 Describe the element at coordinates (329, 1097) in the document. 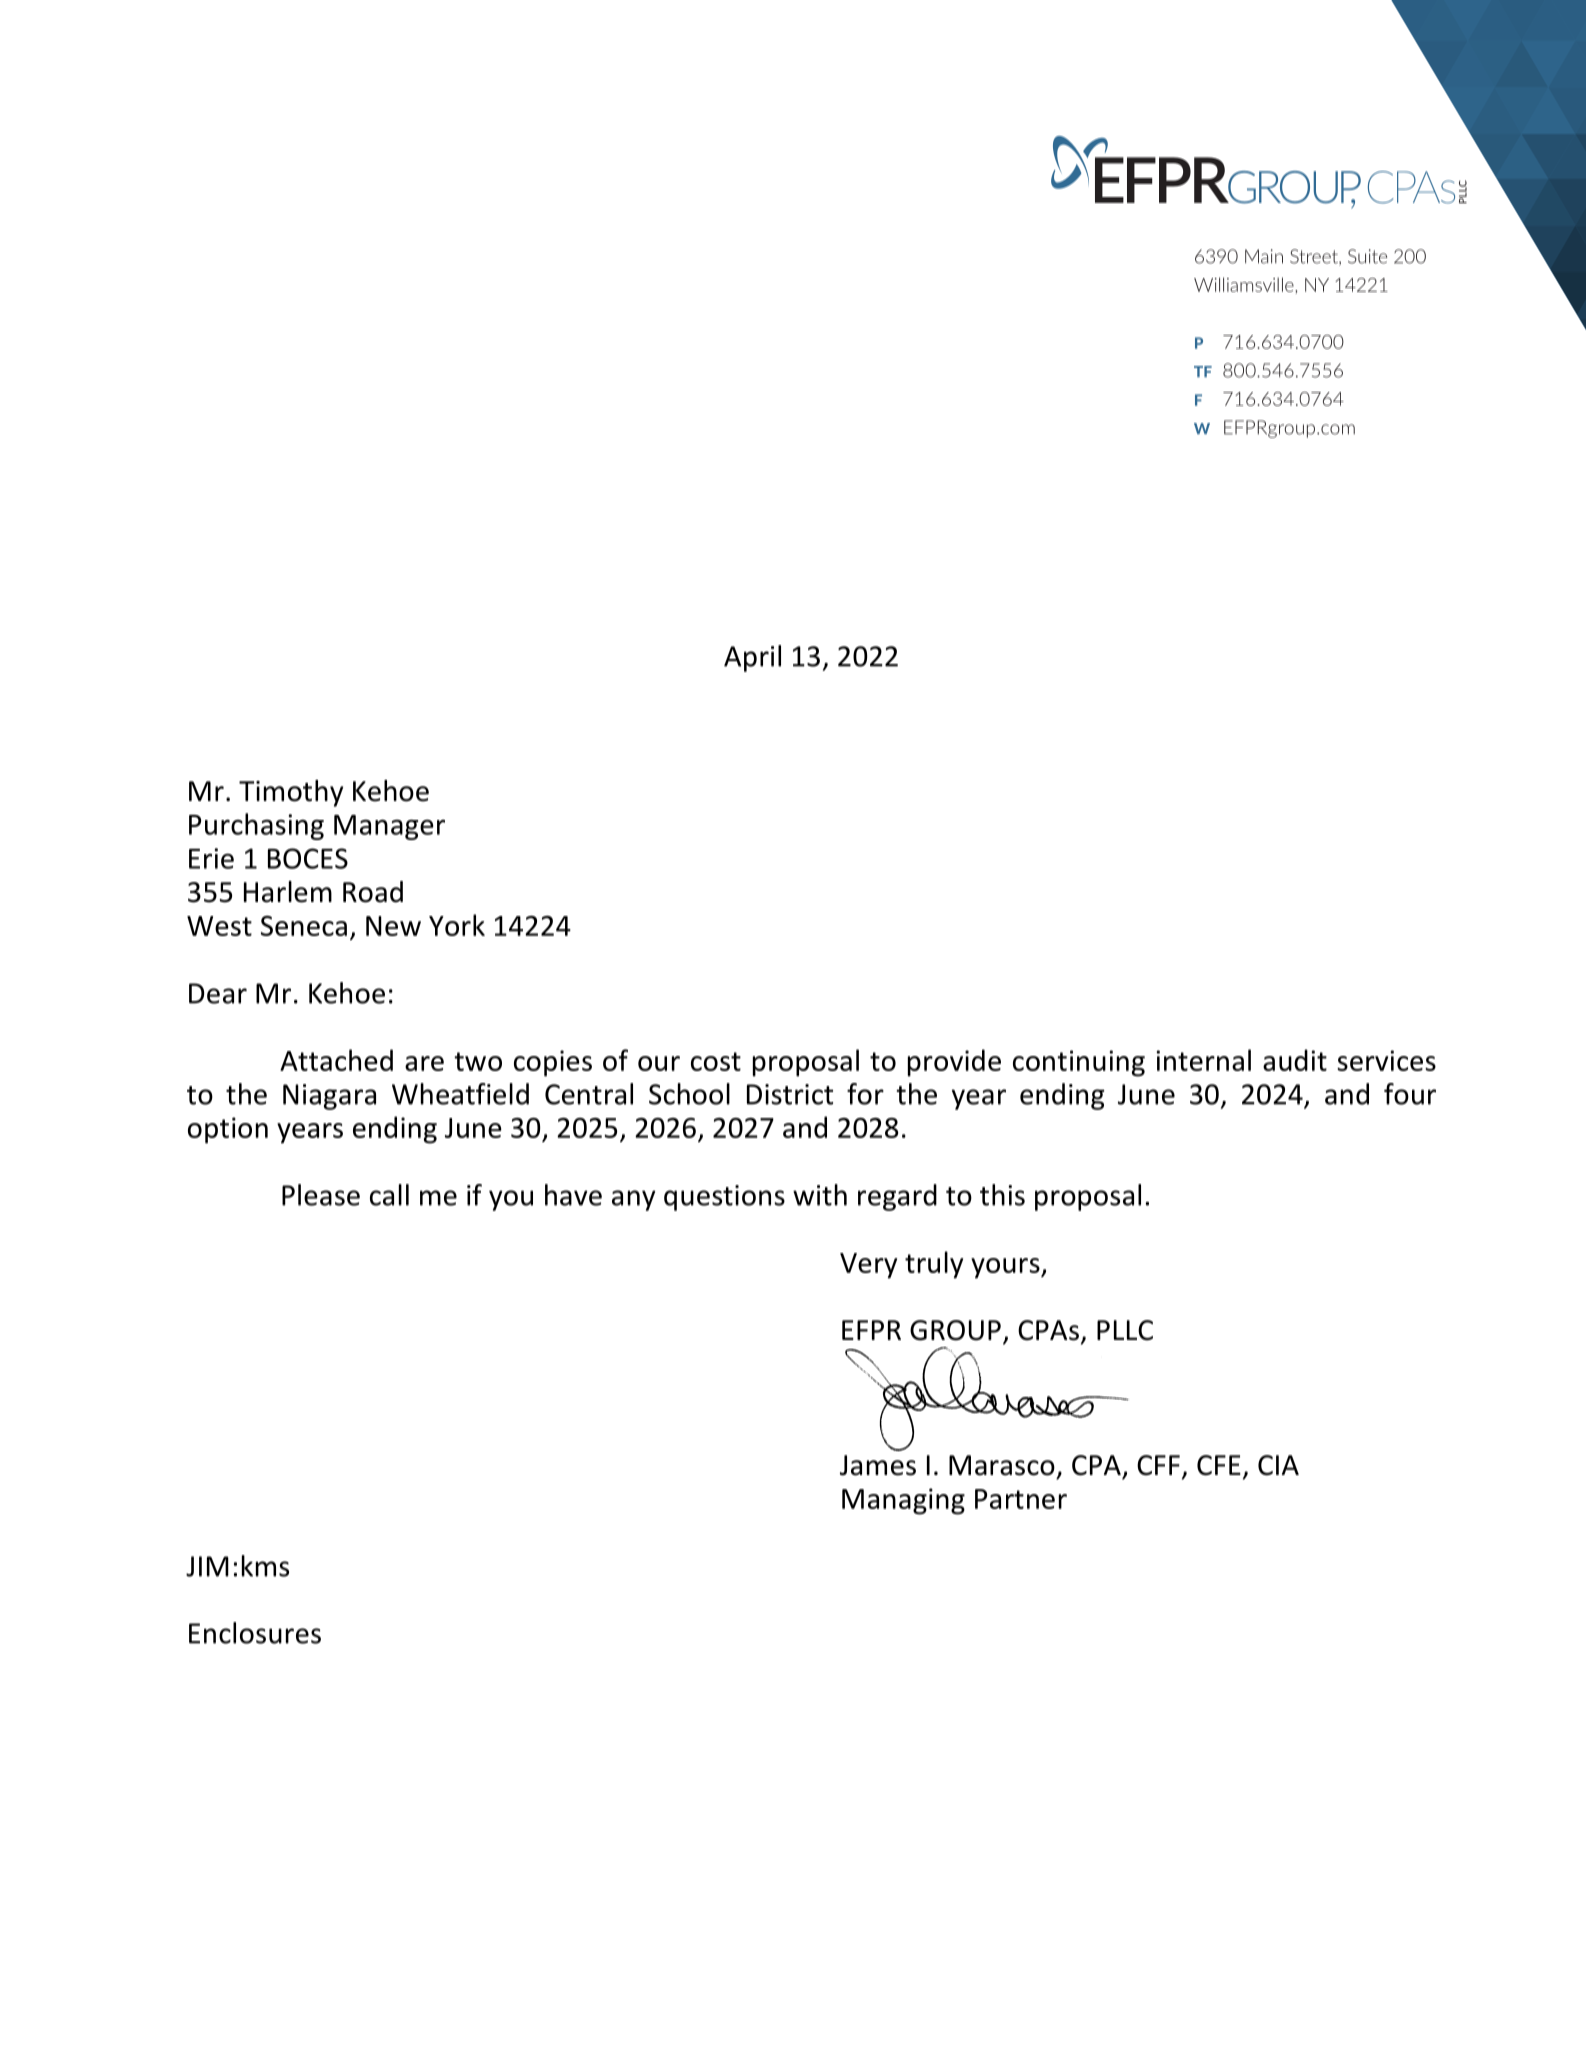

I see `Niagara` at that location.
